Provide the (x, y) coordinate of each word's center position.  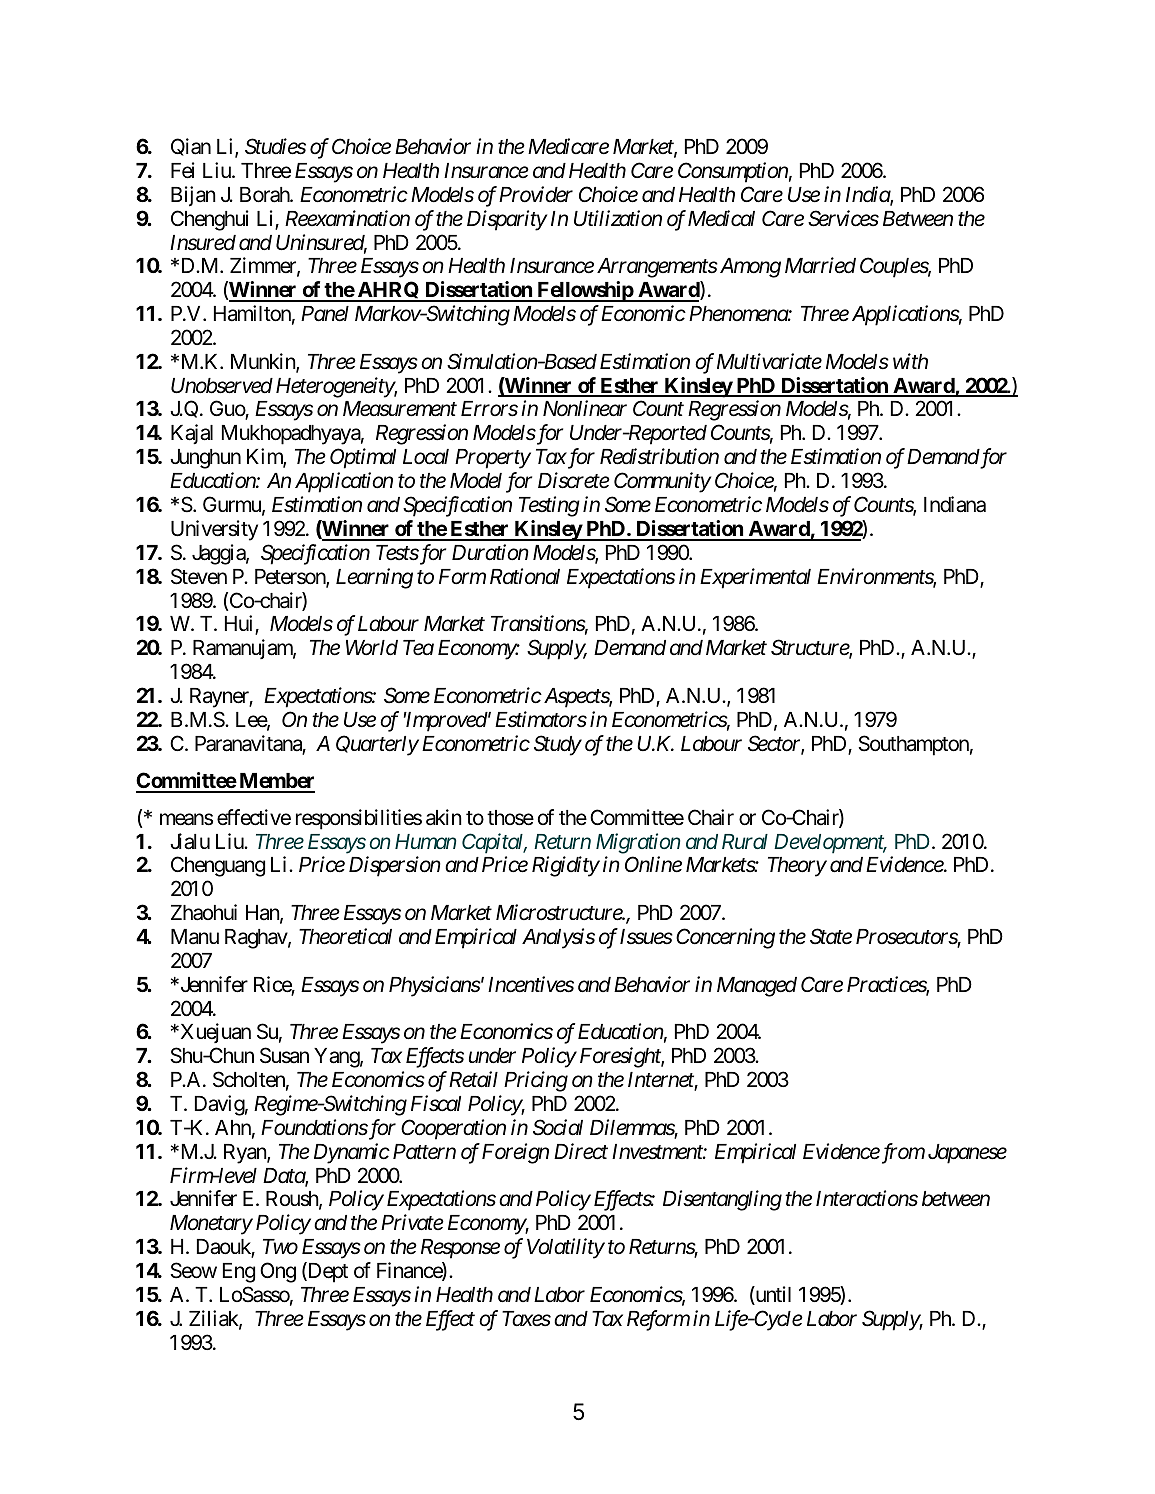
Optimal (363, 458)
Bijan (193, 196)
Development (830, 844)
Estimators (541, 719)
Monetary (211, 1225)
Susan (284, 1055)
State (831, 936)
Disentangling (722, 1200)
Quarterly (377, 745)
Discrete (574, 481)
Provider (536, 194)
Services (843, 218)
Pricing (536, 1082)
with (910, 361)
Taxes (526, 1319)
